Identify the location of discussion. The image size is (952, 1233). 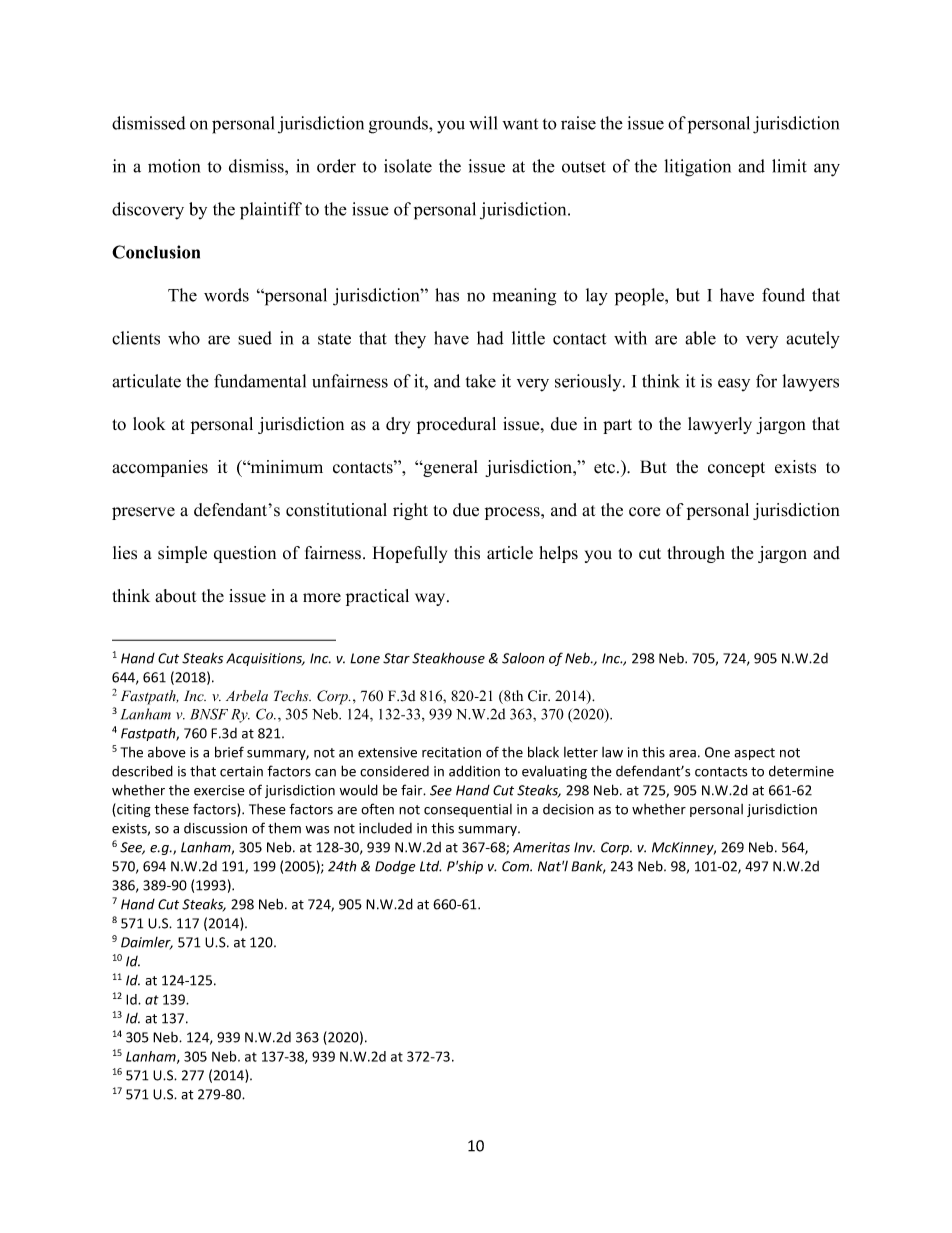
(215, 828).
